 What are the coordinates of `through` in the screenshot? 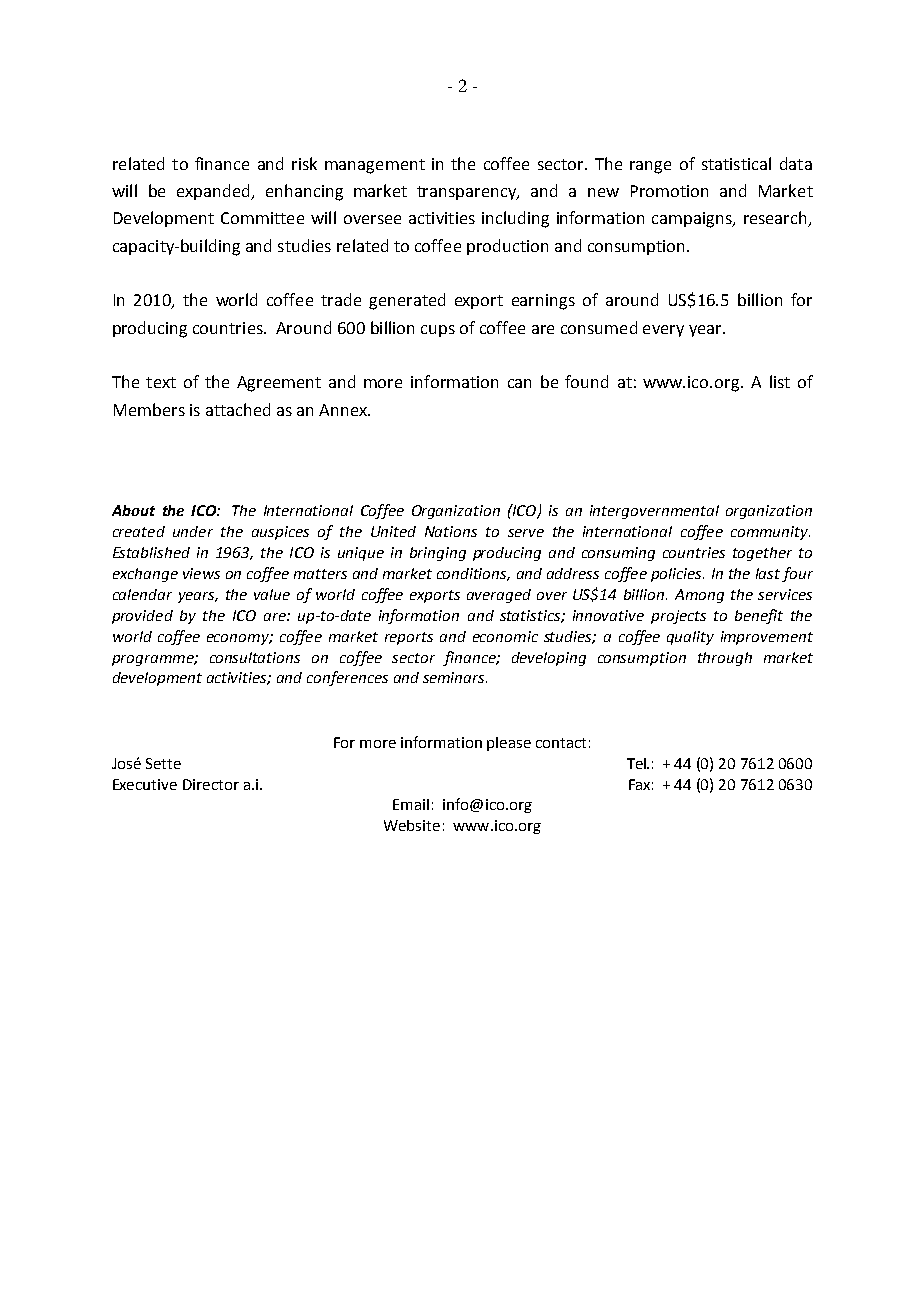 It's located at (725, 659).
